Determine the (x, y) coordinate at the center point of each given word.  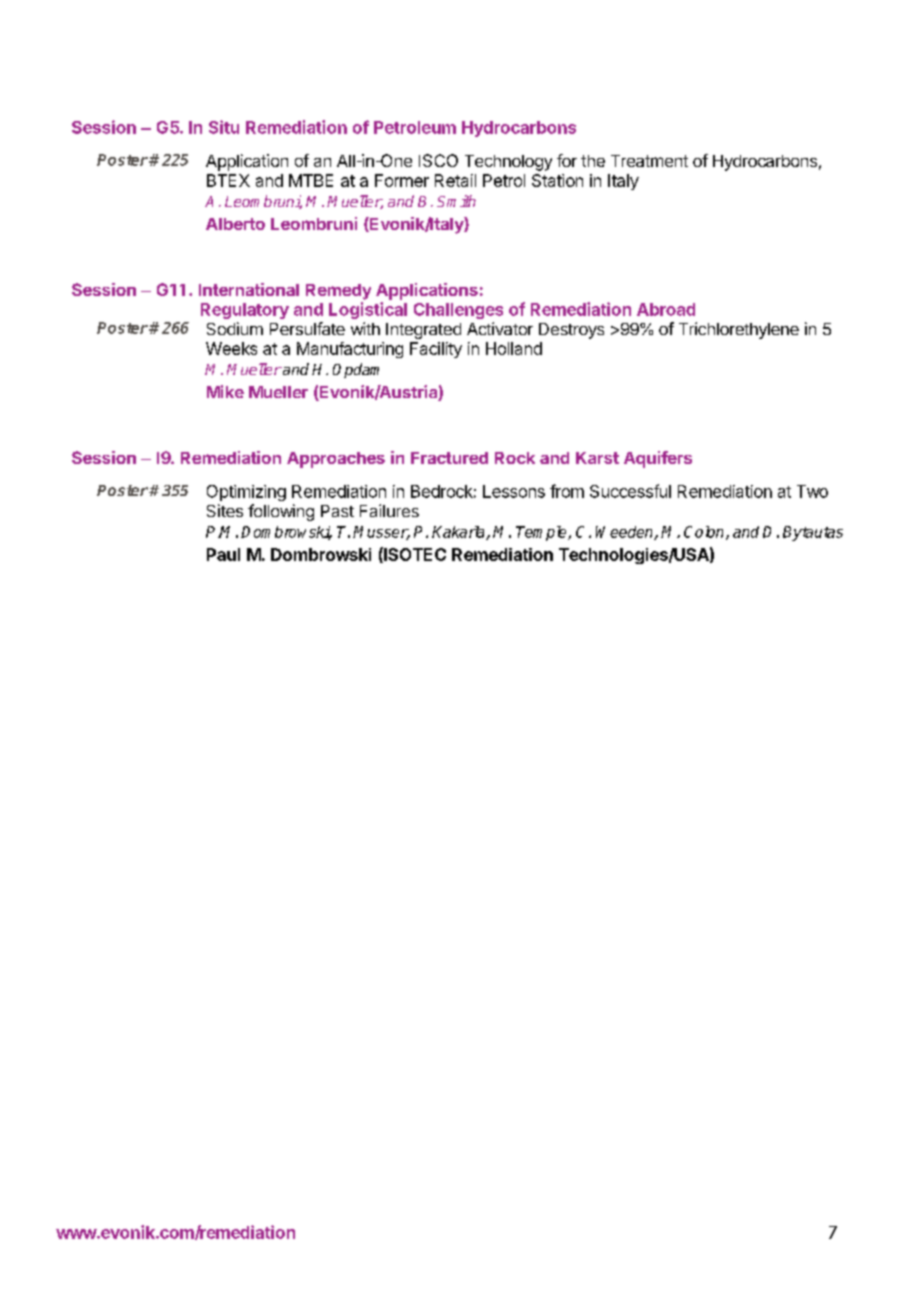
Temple (542, 533)
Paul (223, 554)
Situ (224, 127)
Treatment (649, 161)
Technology (508, 163)
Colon (705, 533)
